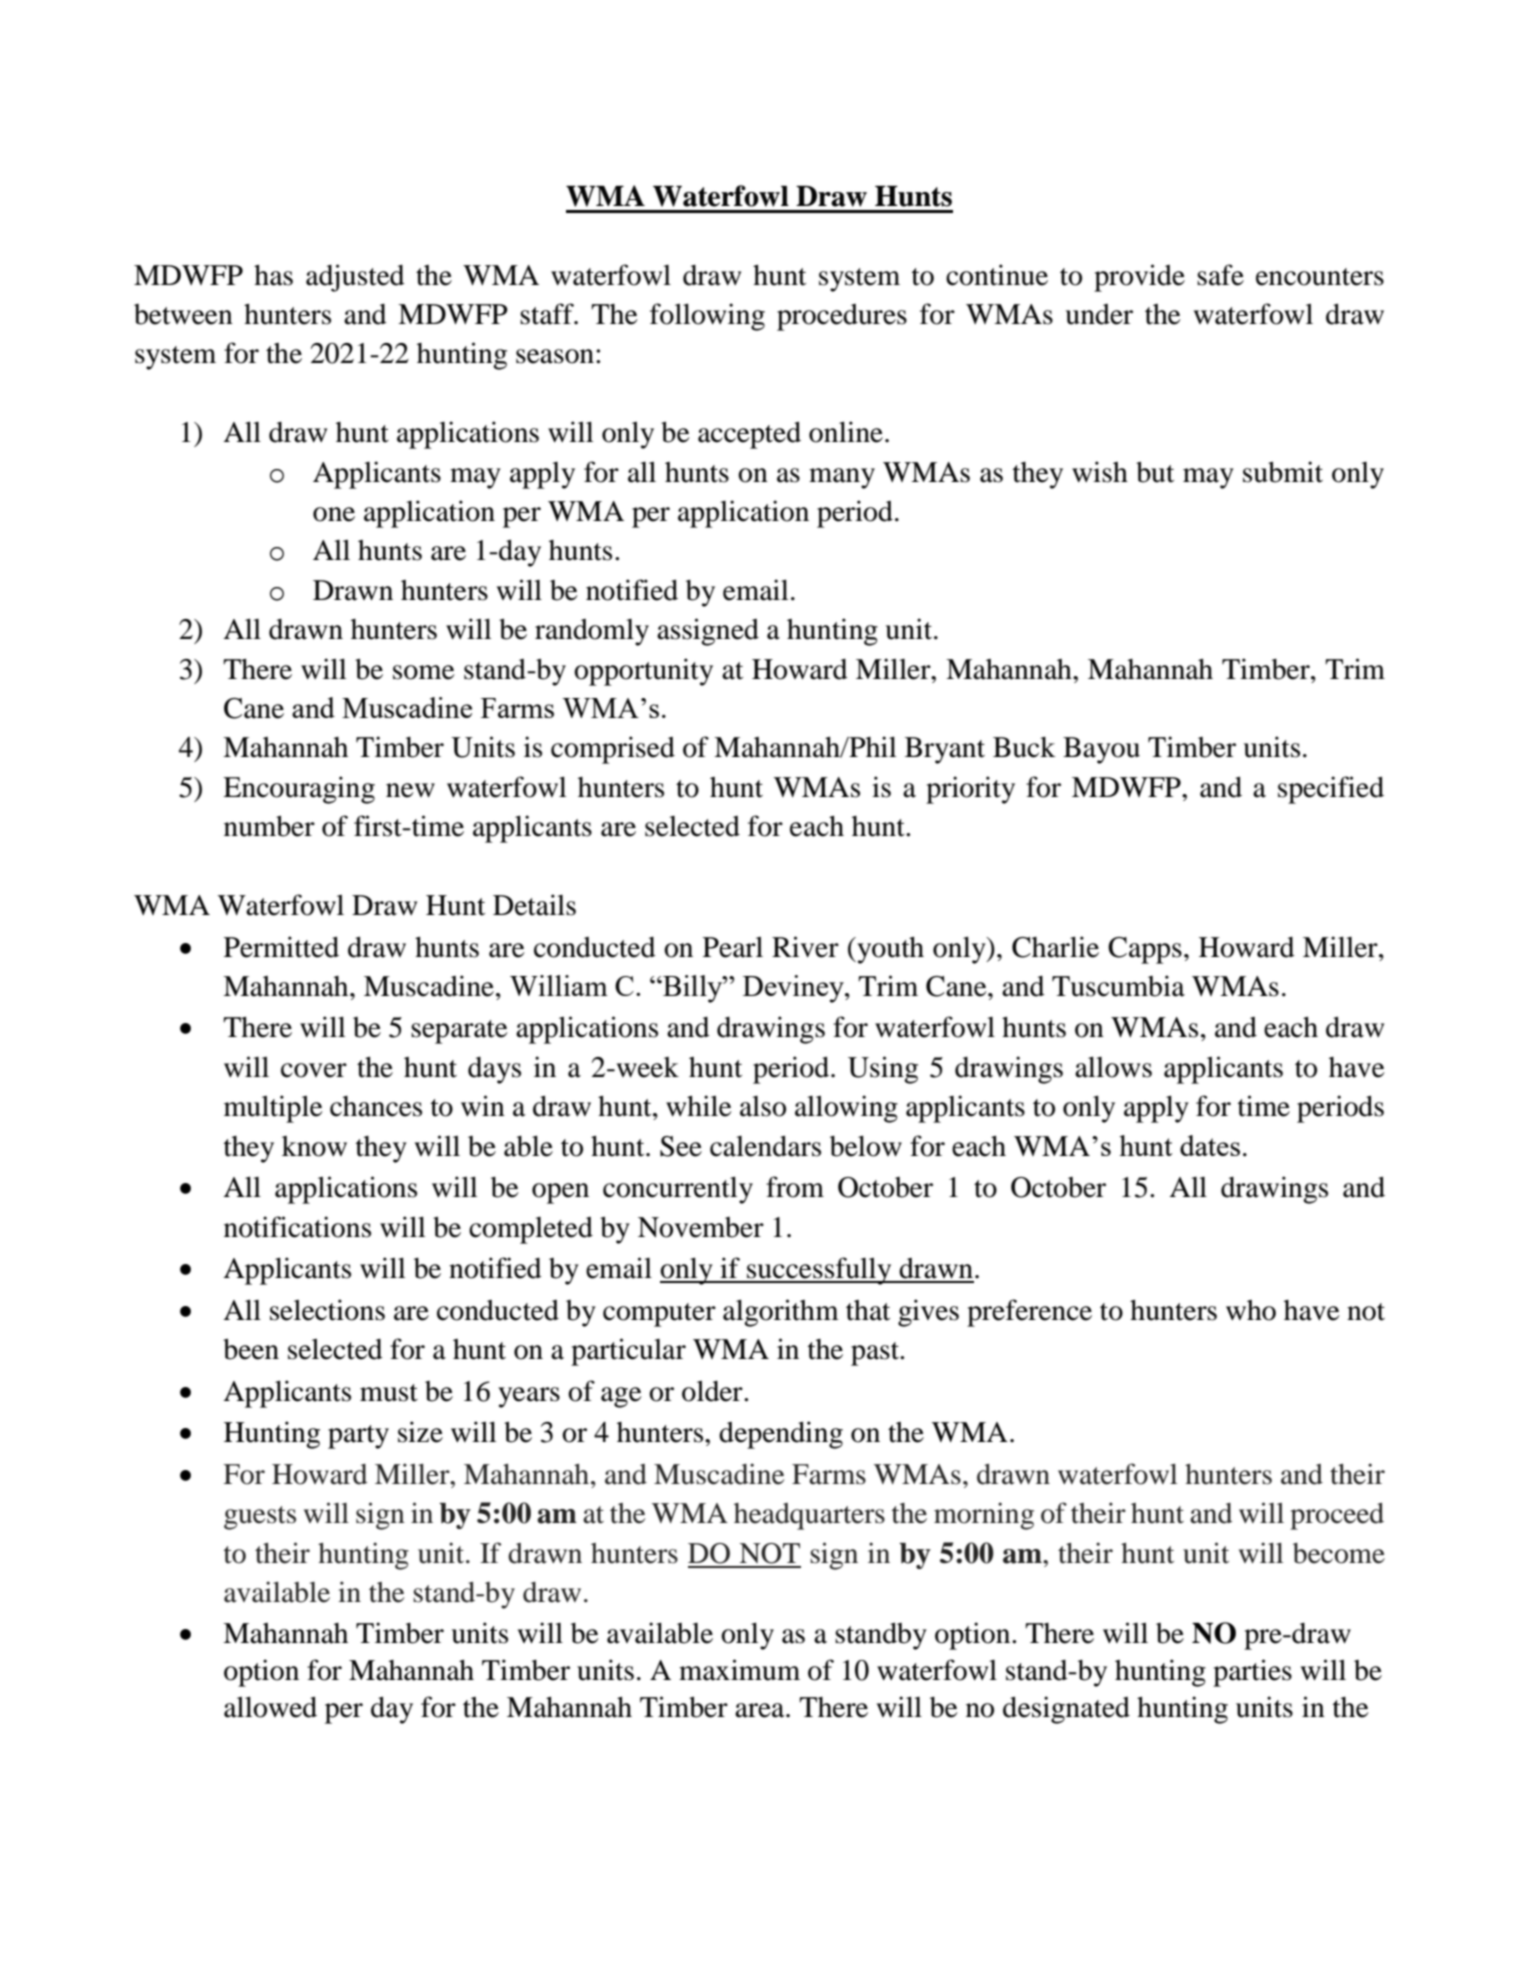 This image has width=1519, height=1966. What do you see at coordinates (707, 317) in the image?
I see `following` at bounding box center [707, 317].
